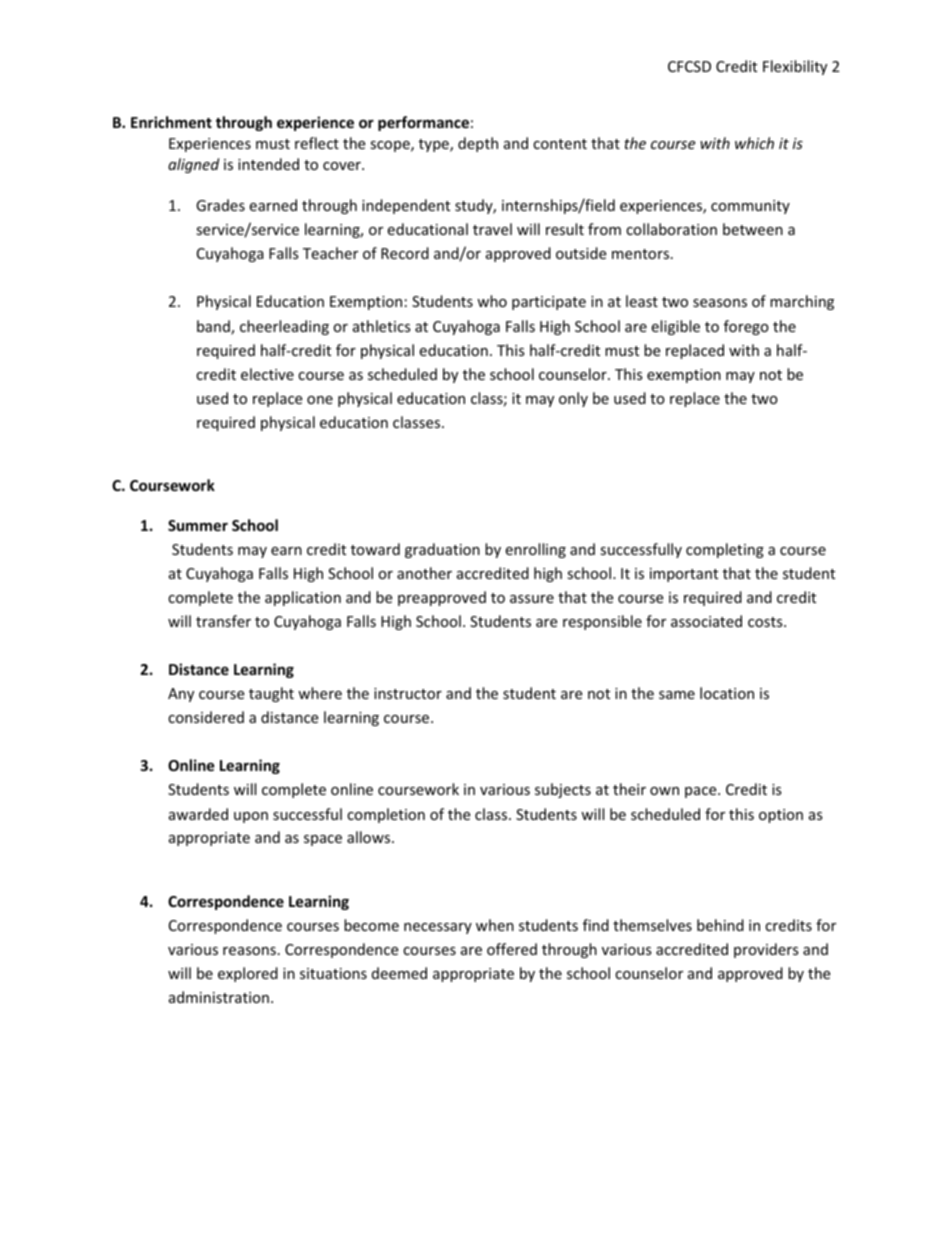 This document has height=1233, width=952. Describe the element at coordinates (754, 143) in the document. I see `which` at that location.
